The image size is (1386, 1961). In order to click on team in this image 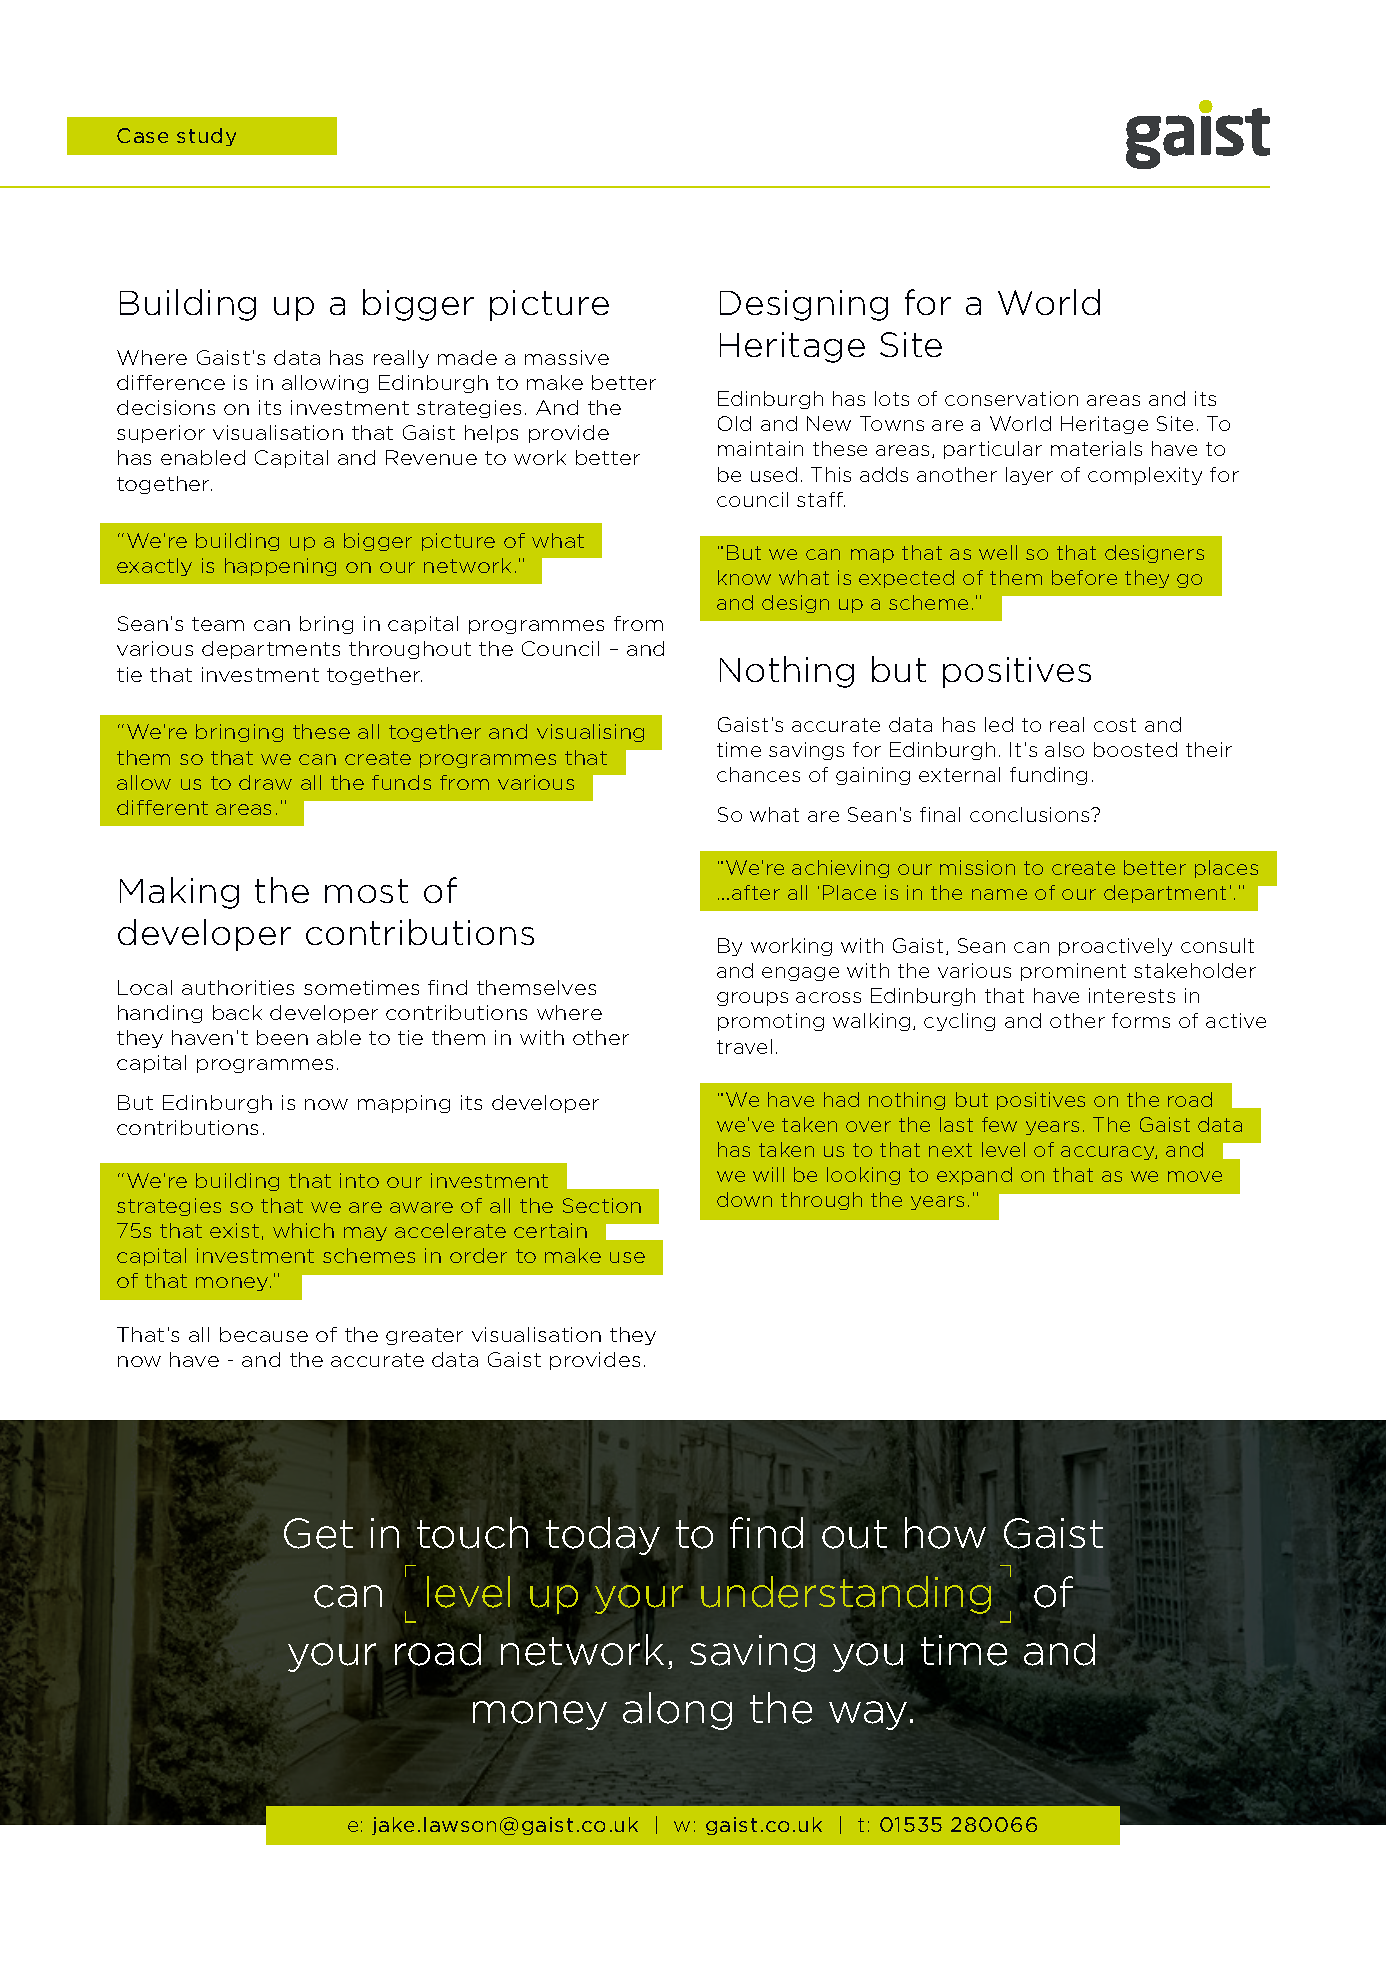, I will do `click(218, 624)`.
